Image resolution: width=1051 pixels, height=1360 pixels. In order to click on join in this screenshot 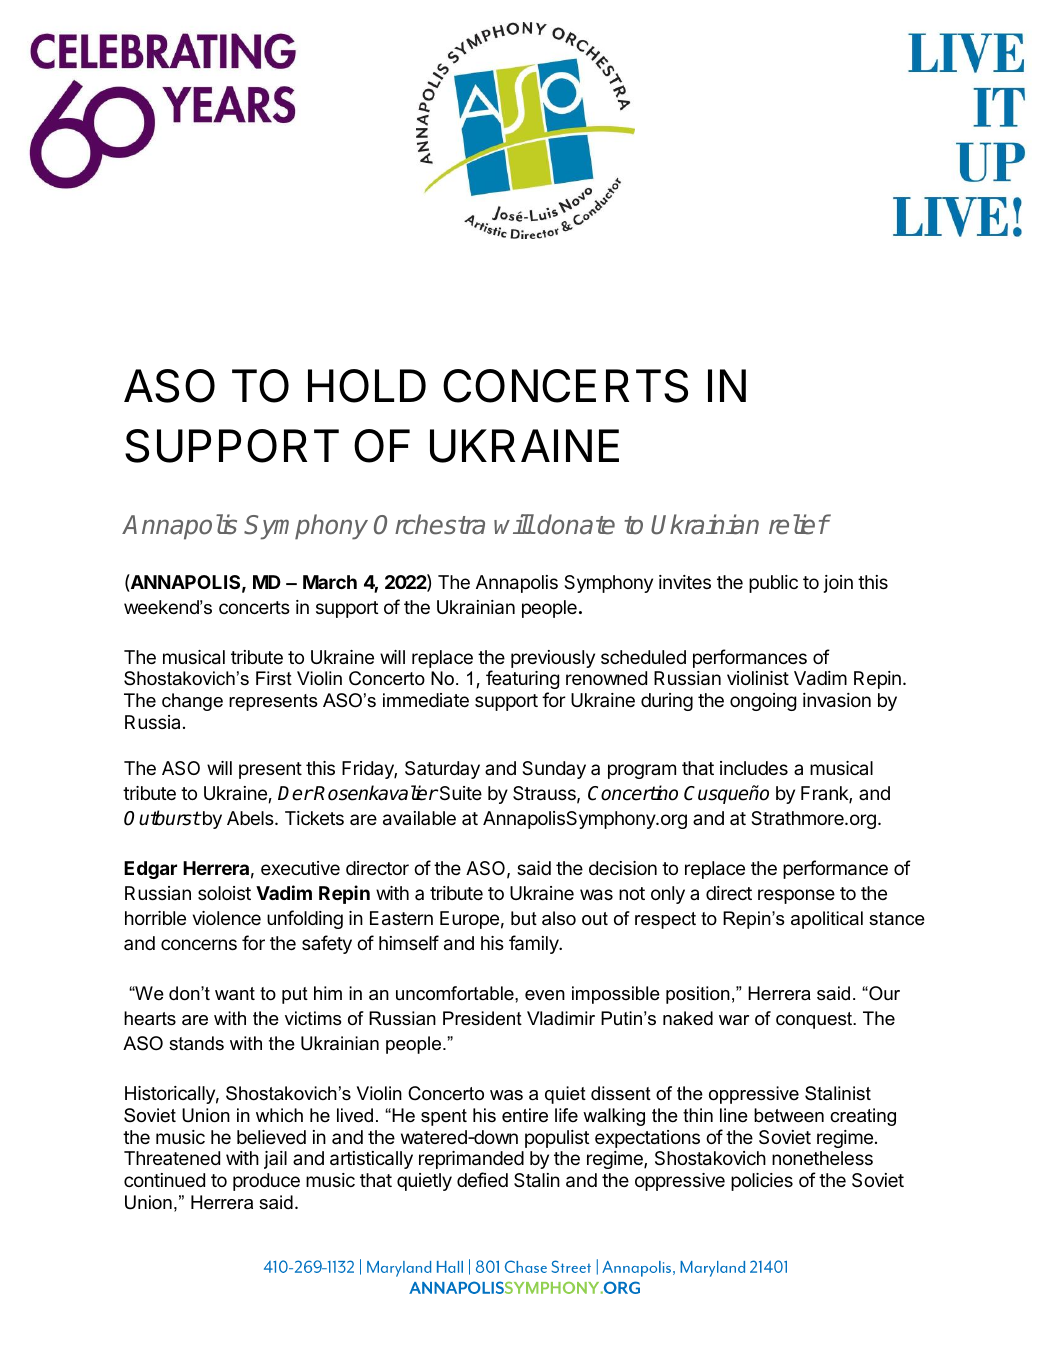, I will do `click(838, 584)`.
